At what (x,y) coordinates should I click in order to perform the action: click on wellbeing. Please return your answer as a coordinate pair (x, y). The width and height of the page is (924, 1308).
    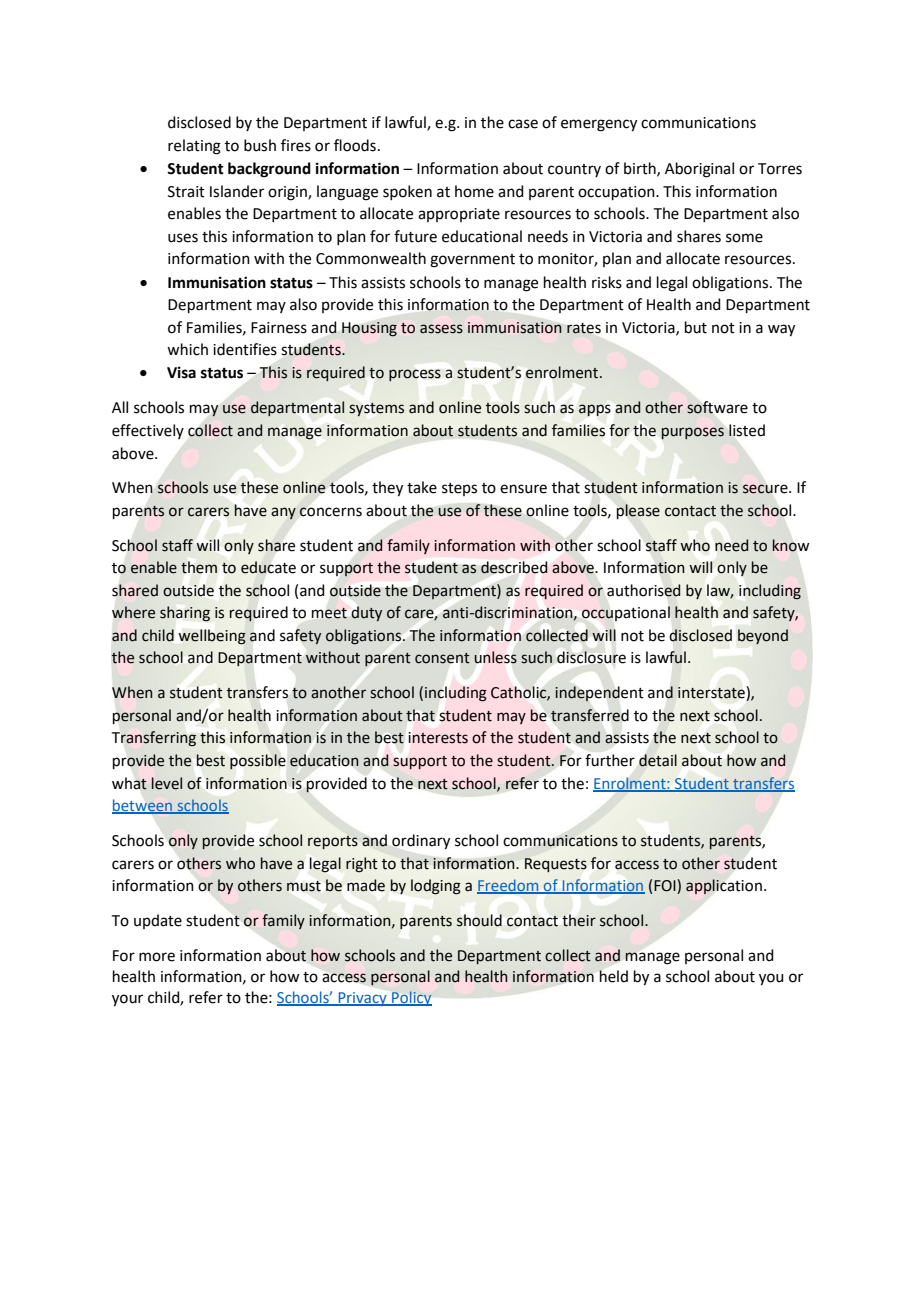
    Looking at the image, I should click on (212, 637).
